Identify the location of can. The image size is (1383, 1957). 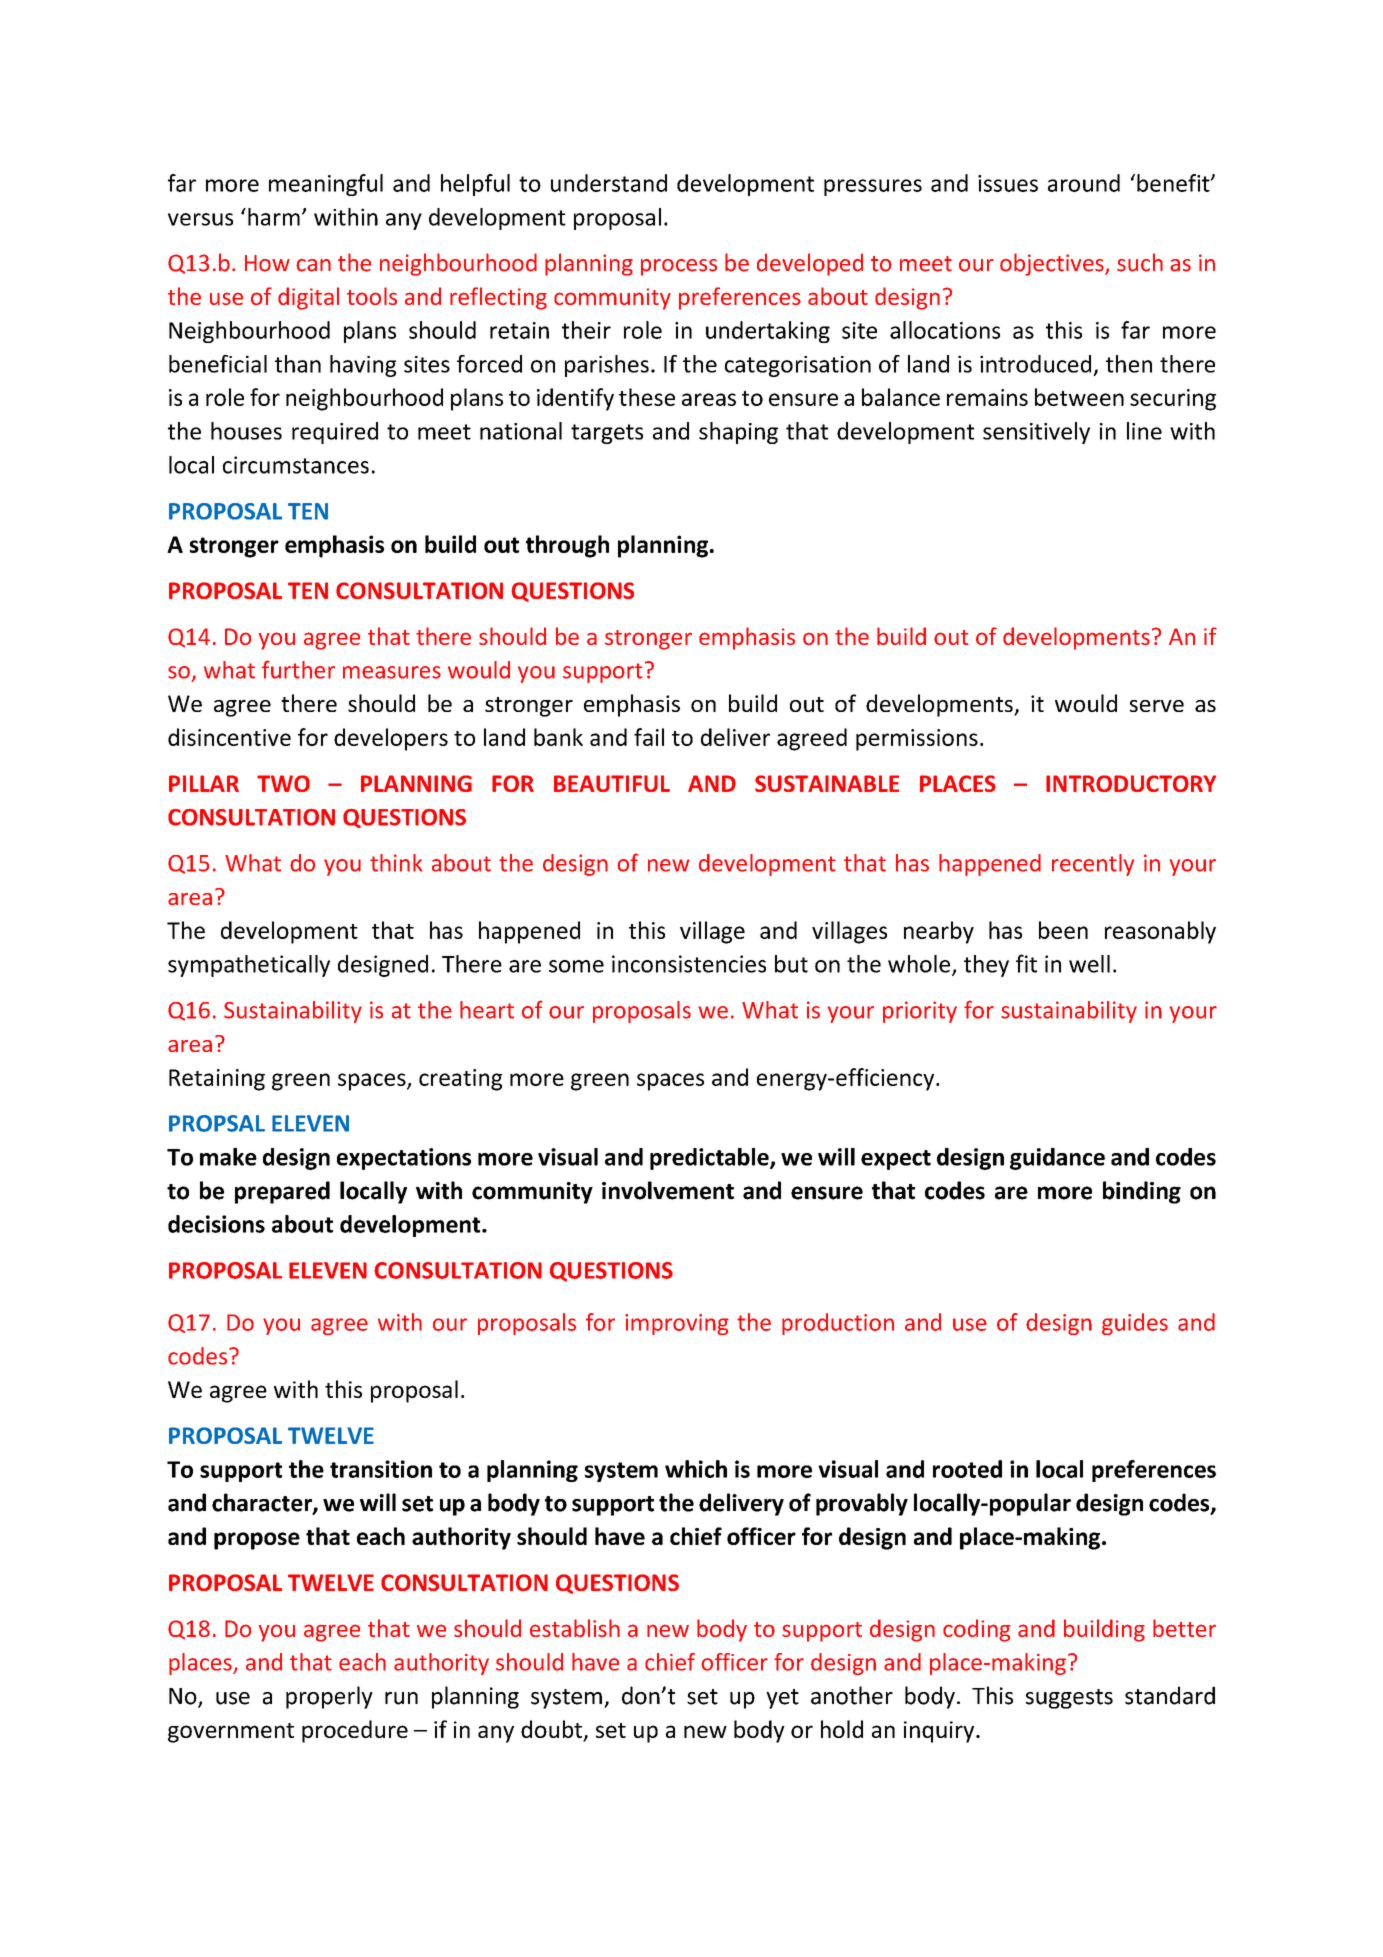
(313, 265).
